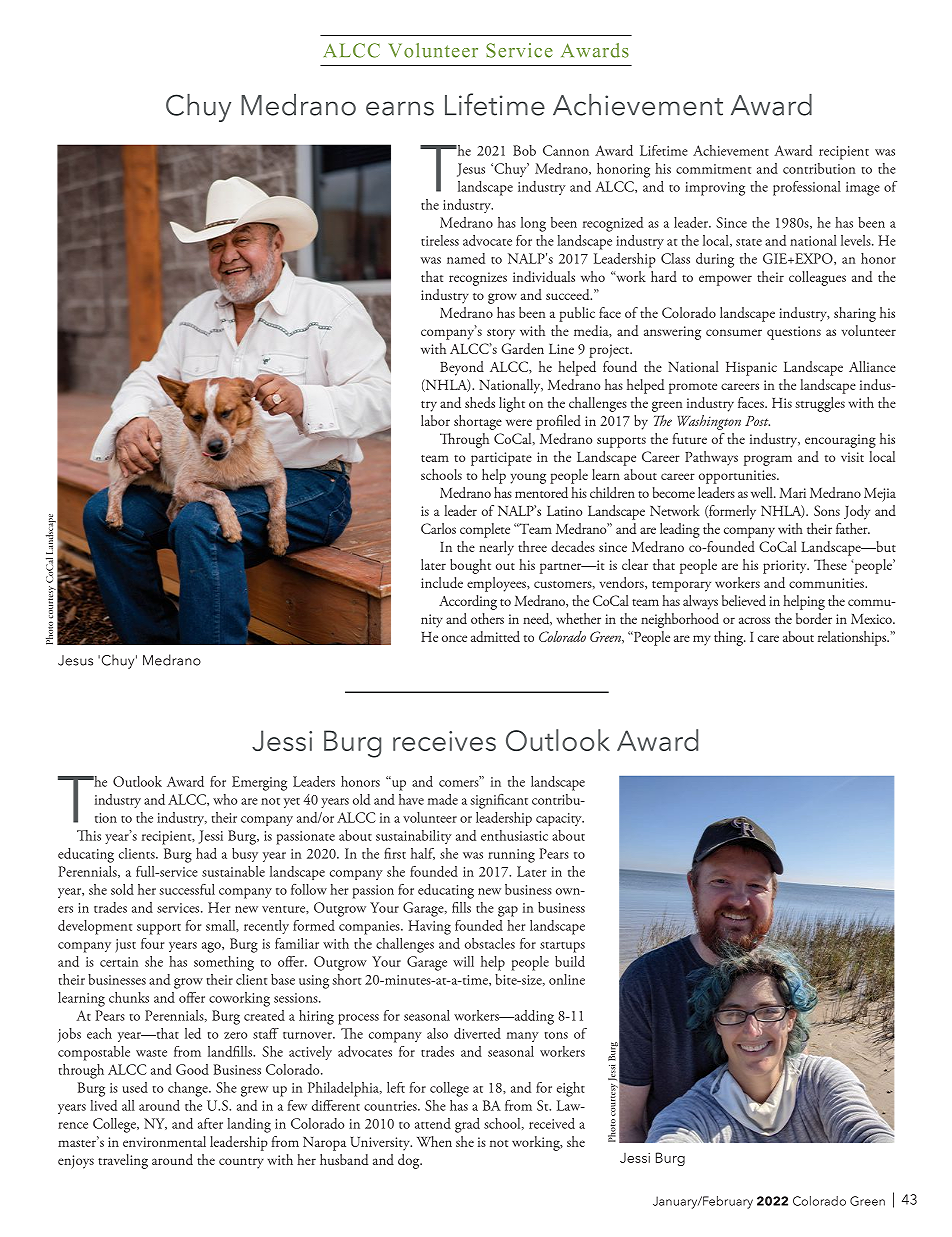 The height and width of the screenshot is (1237, 952). Describe the element at coordinates (570, 961) in the screenshot. I see `build` at that location.
